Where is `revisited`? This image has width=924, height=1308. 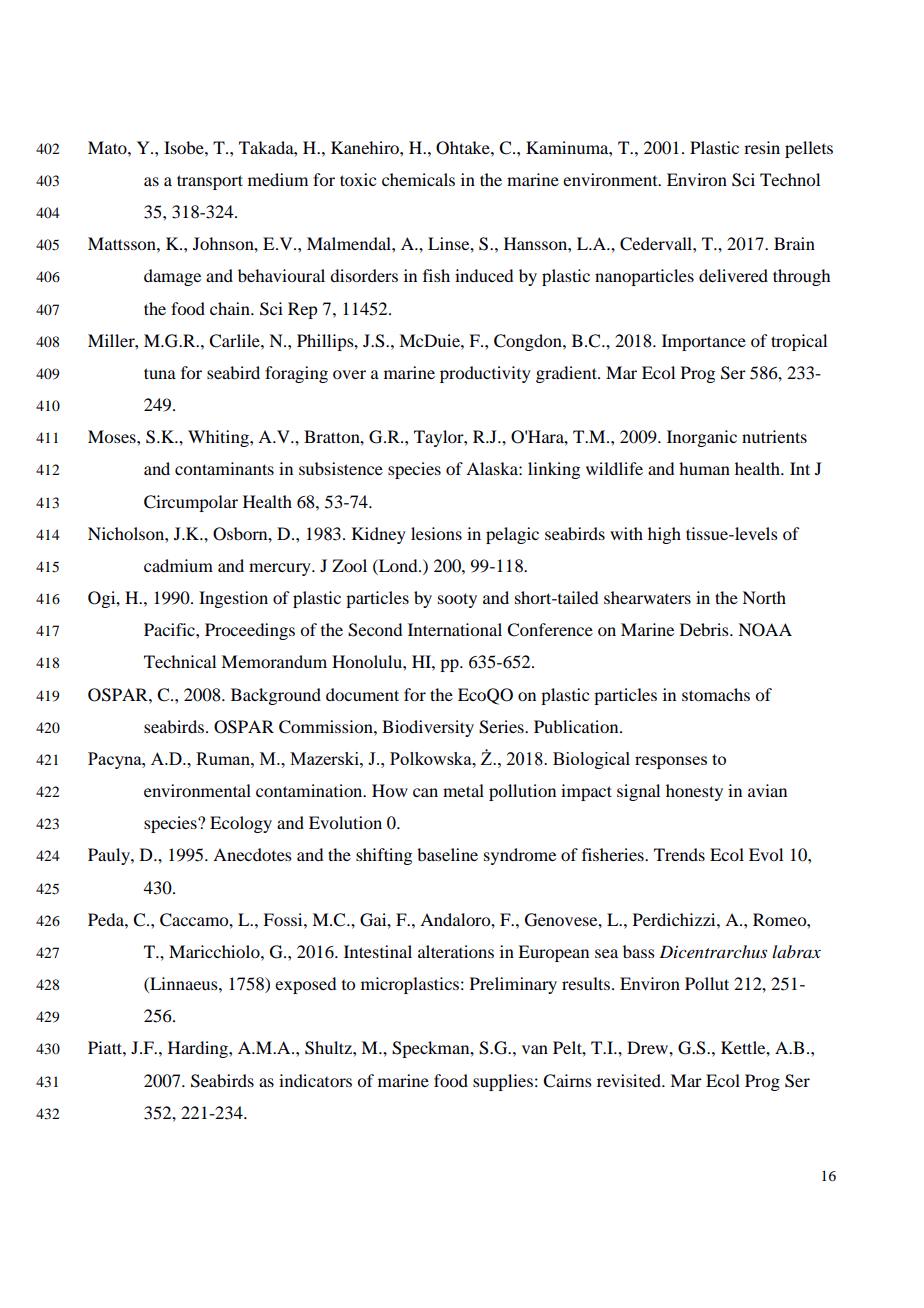 revisited is located at coordinates (630, 1080).
